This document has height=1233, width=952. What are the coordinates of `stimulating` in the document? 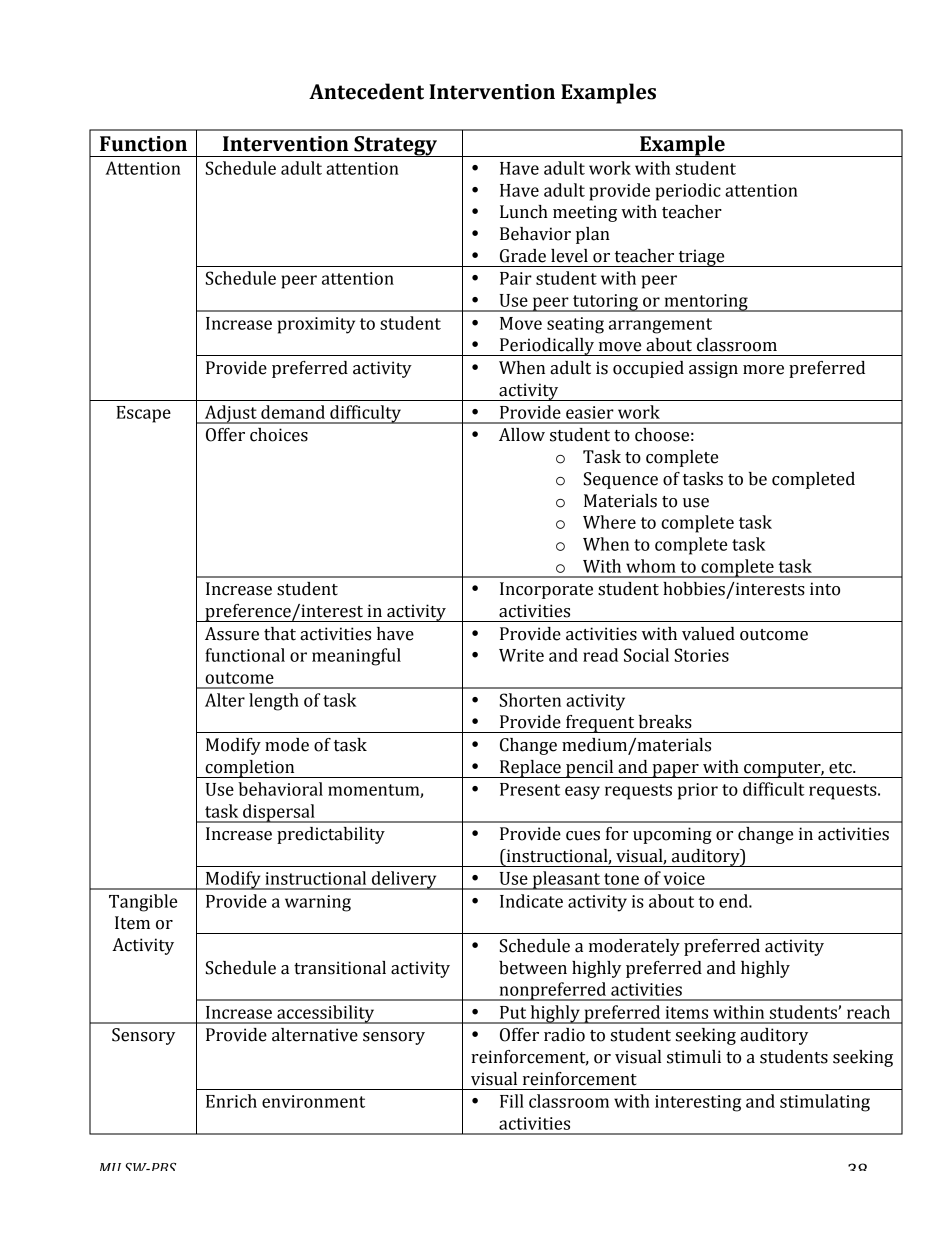 It's located at (825, 1103).
